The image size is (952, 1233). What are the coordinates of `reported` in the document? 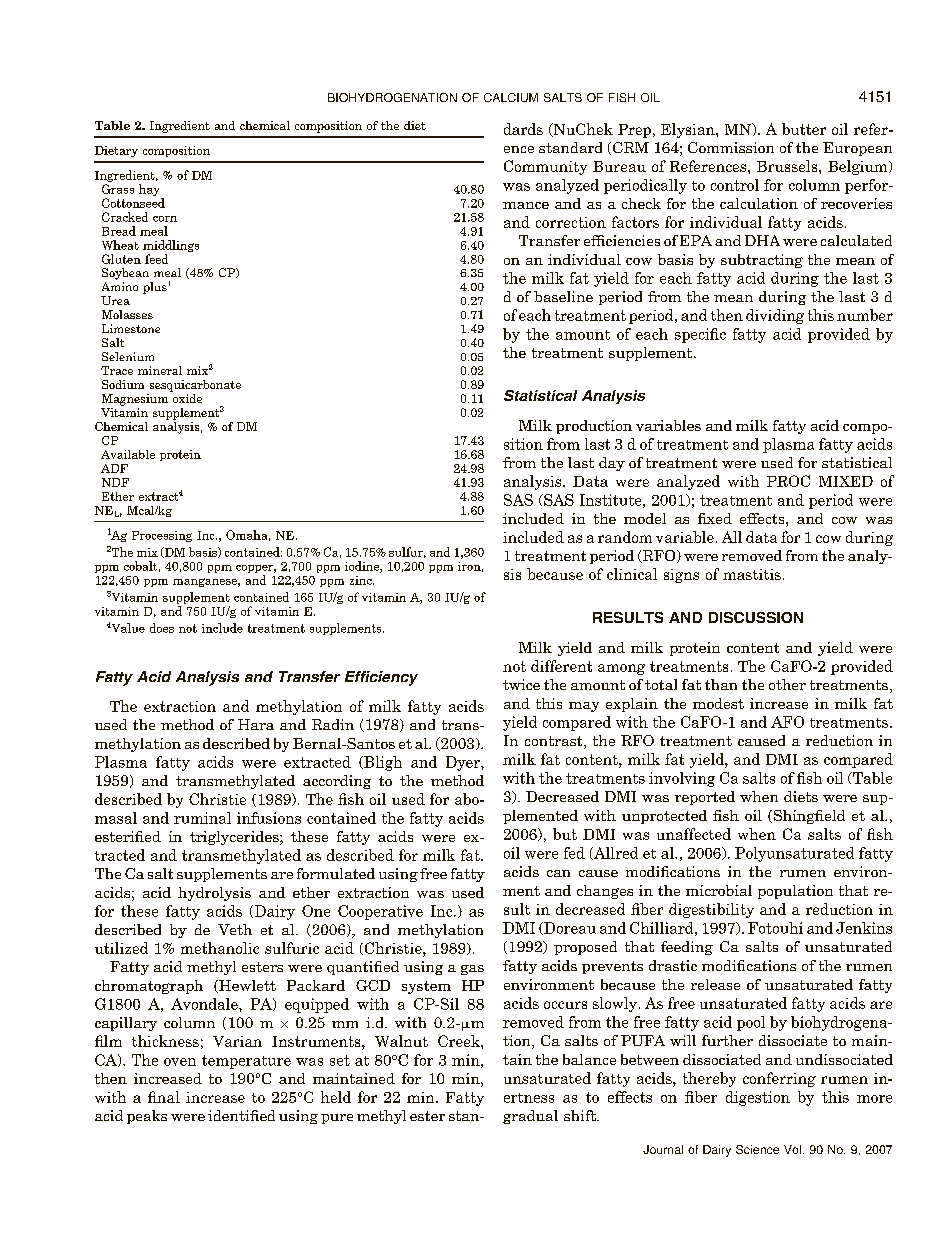 It's located at (705, 798).
